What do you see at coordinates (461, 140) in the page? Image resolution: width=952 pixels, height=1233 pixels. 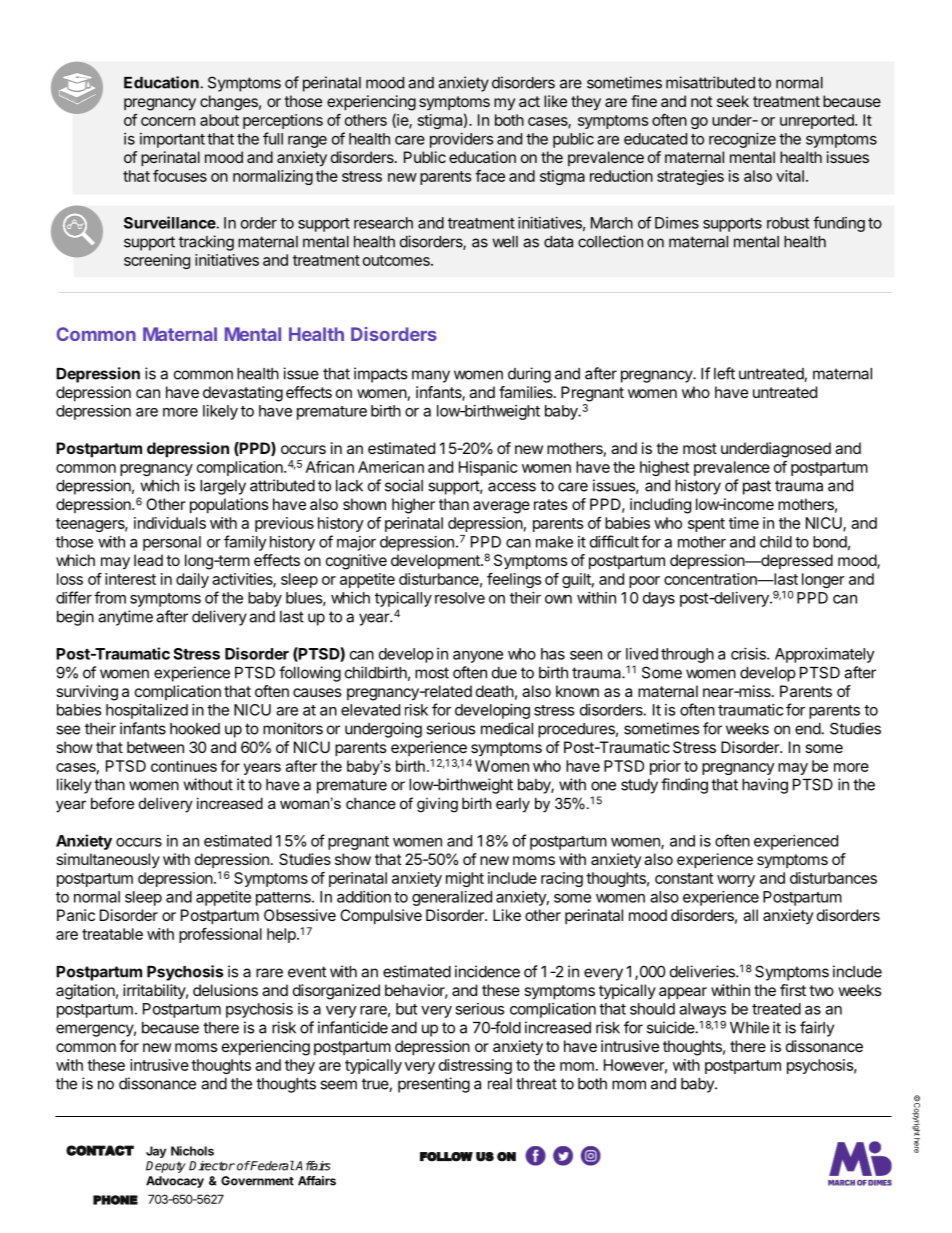 I see `providers` at bounding box center [461, 140].
